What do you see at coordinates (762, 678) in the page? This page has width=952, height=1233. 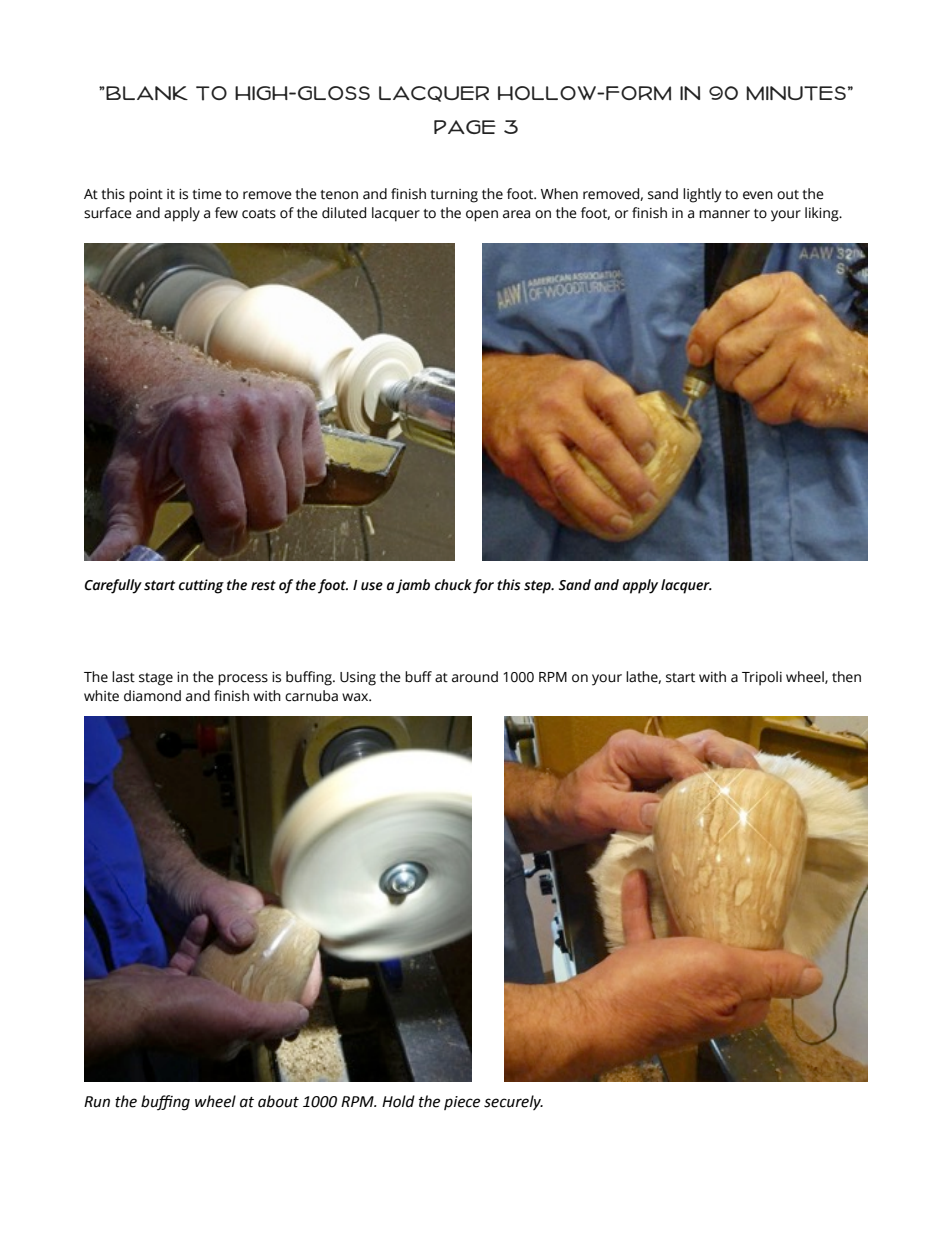 I see `Tripoli` at bounding box center [762, 678].
